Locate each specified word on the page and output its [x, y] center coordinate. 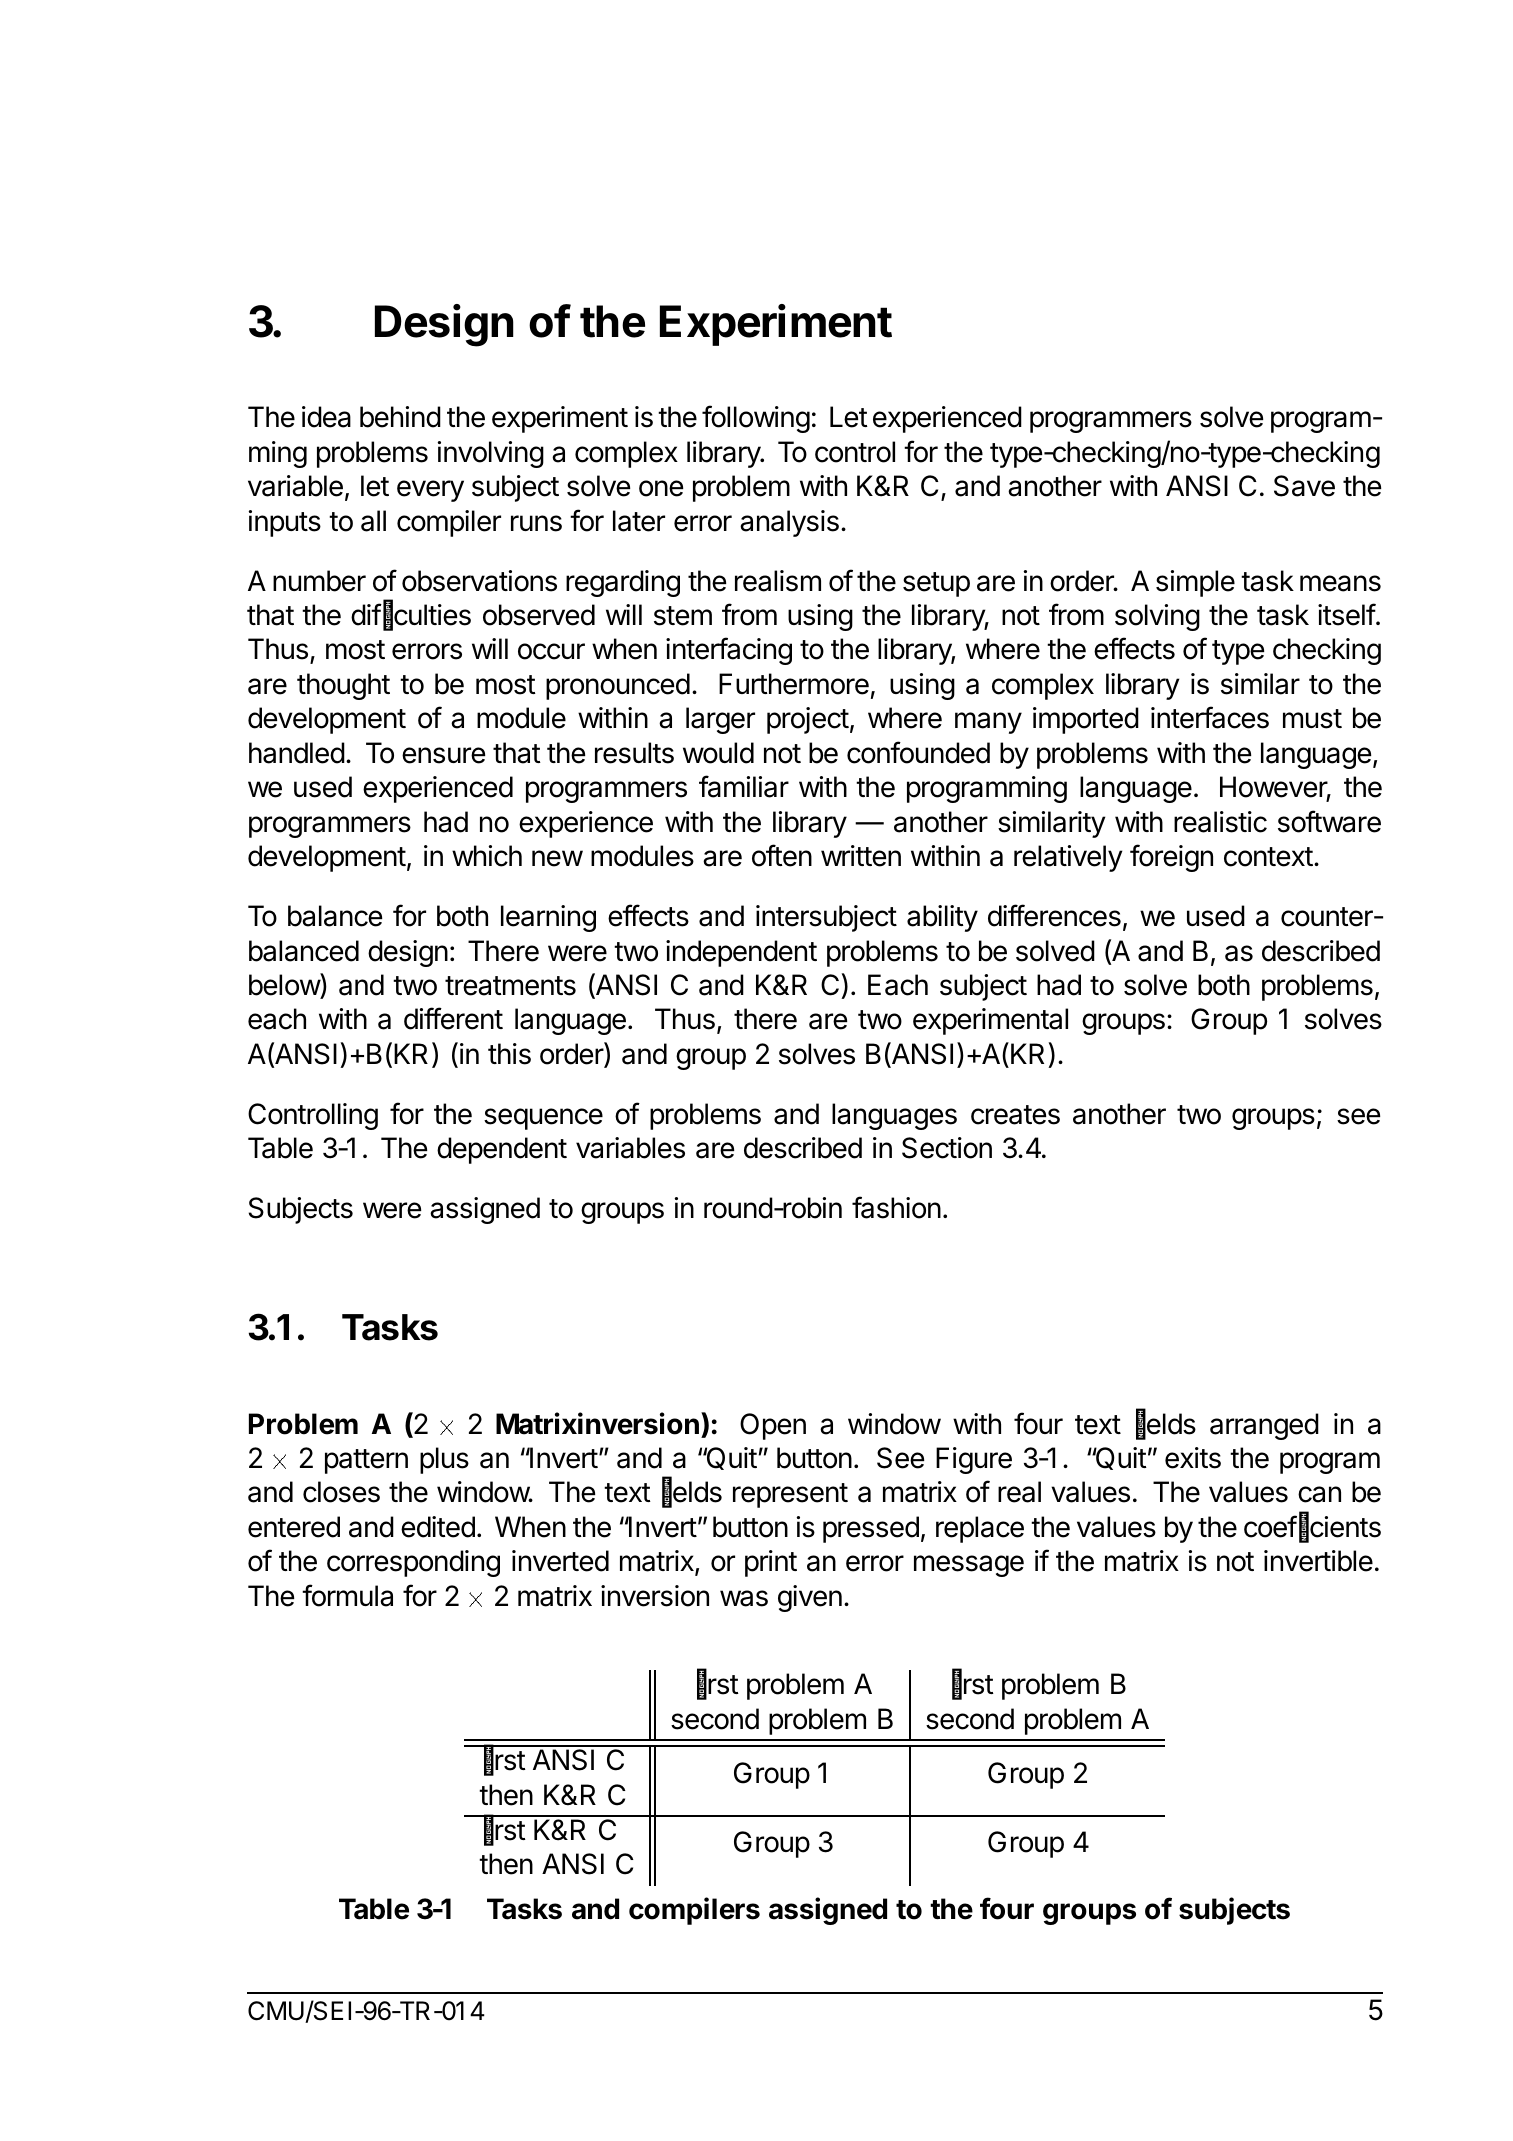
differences [1054, 915]
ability [942, 918]
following [756, 419]
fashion [896, 1207]
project [808, 720]
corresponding [413, 1563]
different [453, 1018]
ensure [443, 755]
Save [1304, 486]
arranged [1264, 1426]
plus [444, 1460]
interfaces [1210, 717]
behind [400, 417]
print [771, 1563]
